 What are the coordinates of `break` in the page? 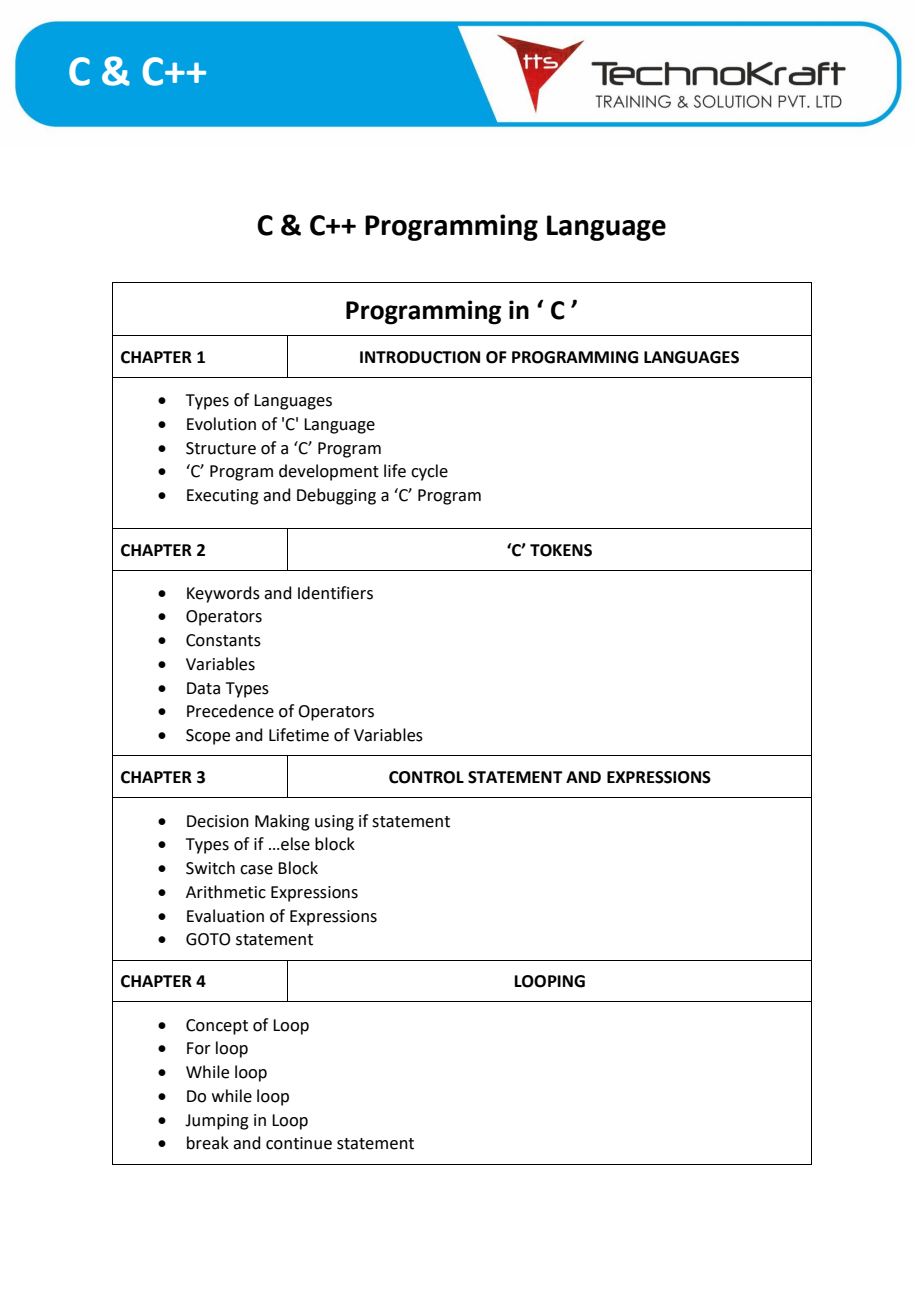 It's located at (208, 1143).
